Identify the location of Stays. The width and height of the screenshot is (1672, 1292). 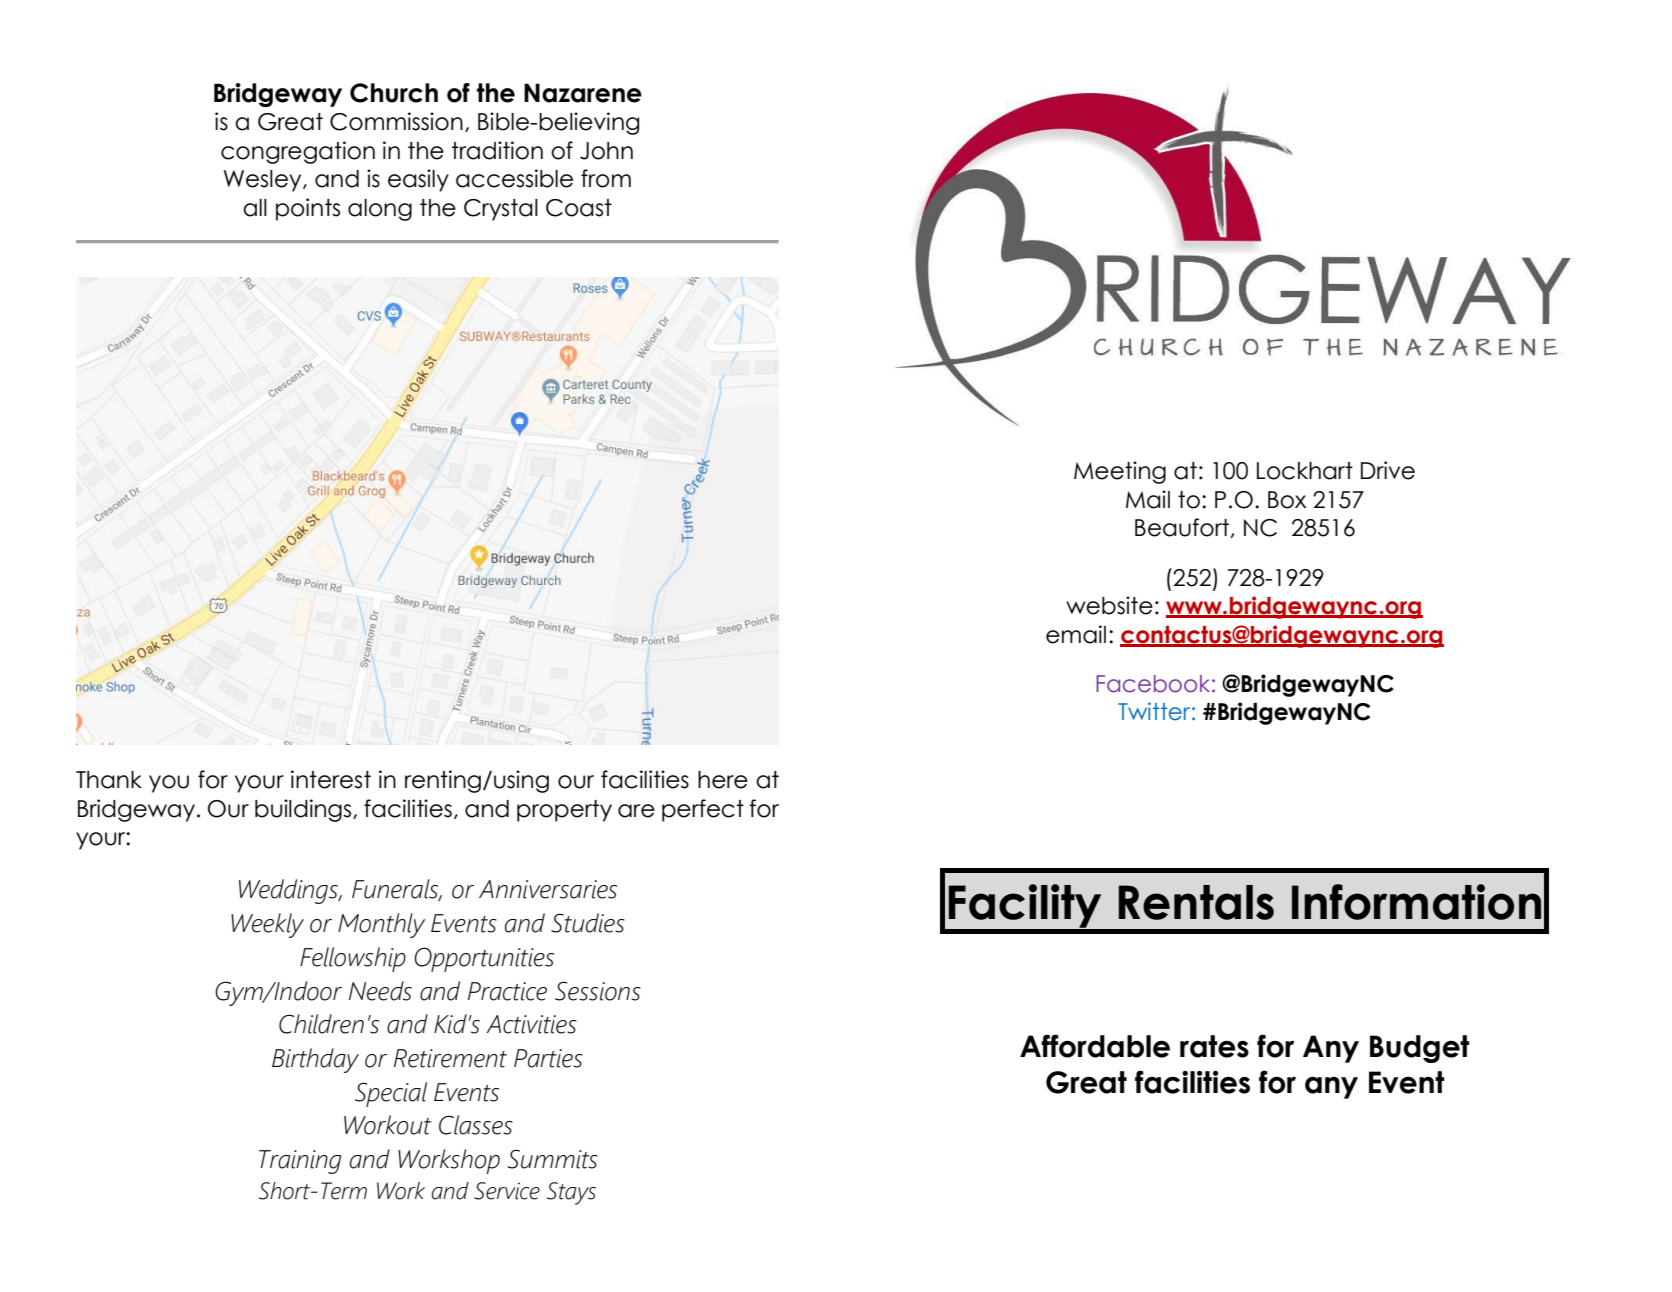
(571, 1193).
